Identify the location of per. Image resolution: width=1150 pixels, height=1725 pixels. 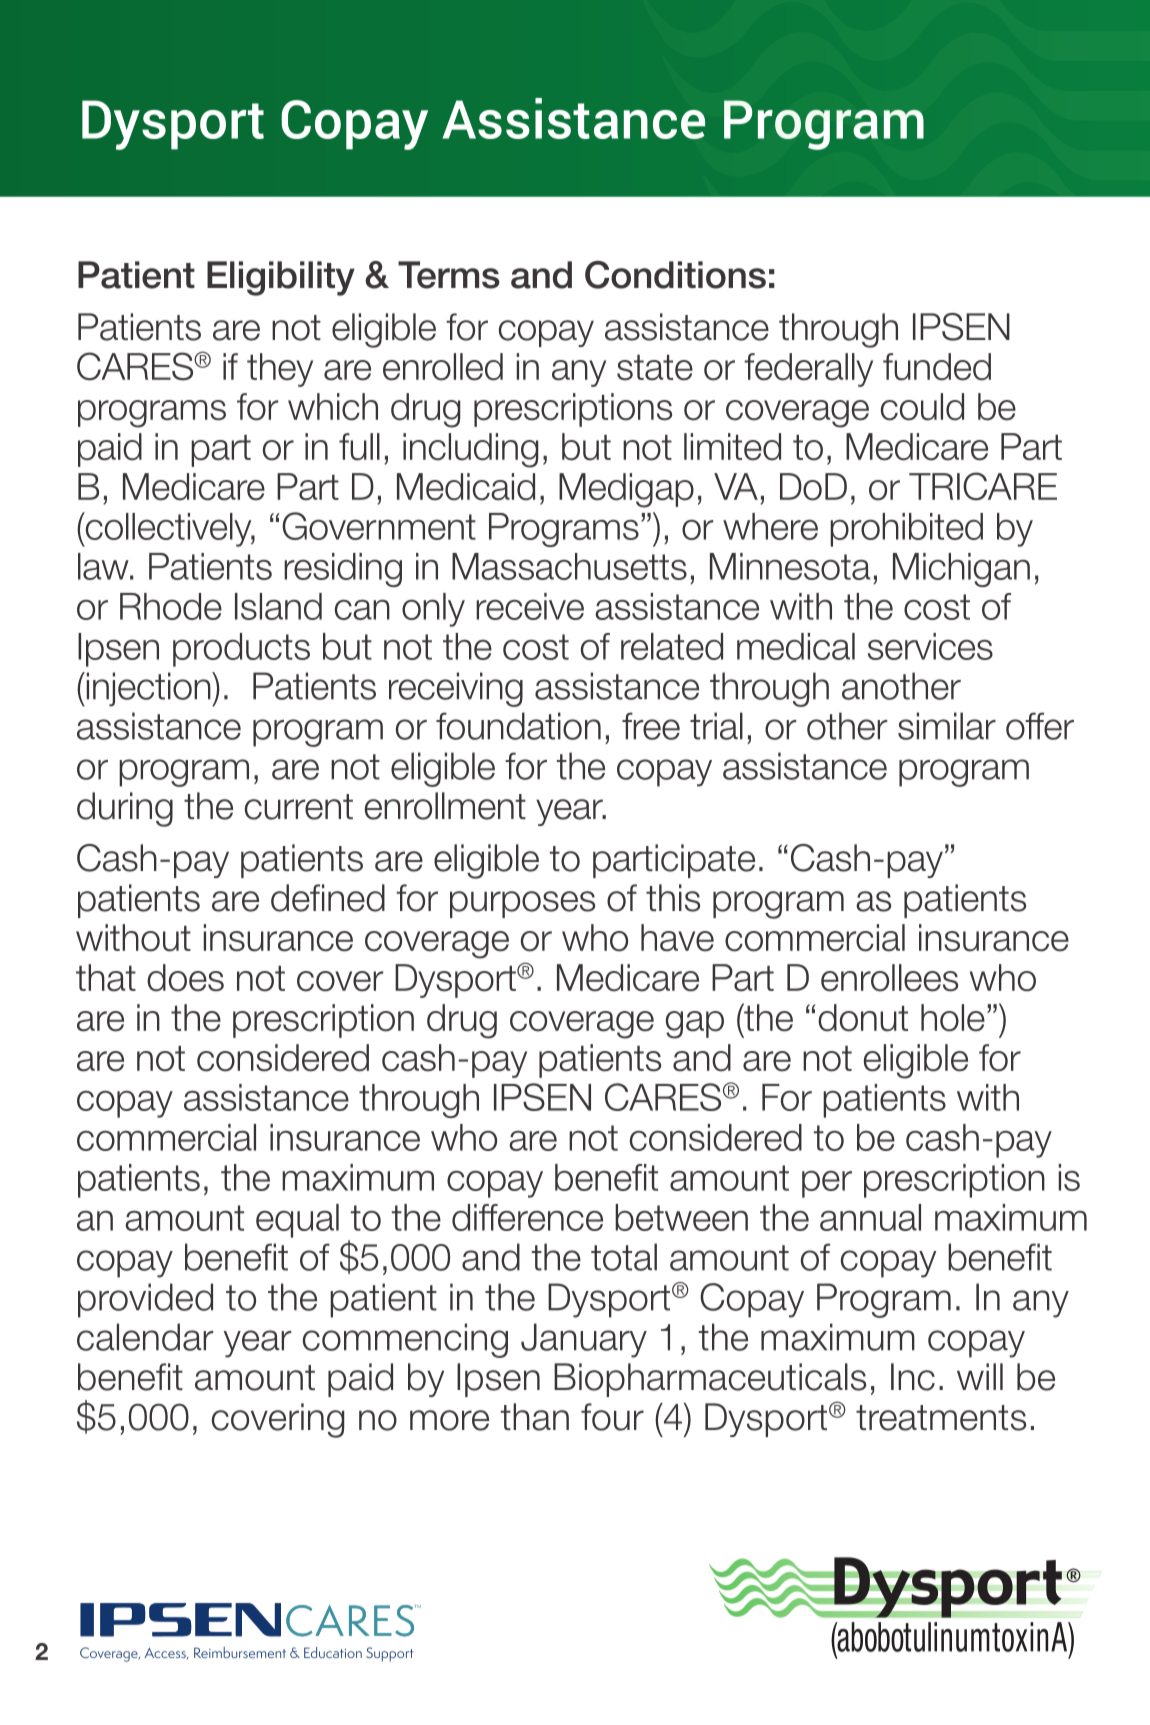
(827, 1184).
